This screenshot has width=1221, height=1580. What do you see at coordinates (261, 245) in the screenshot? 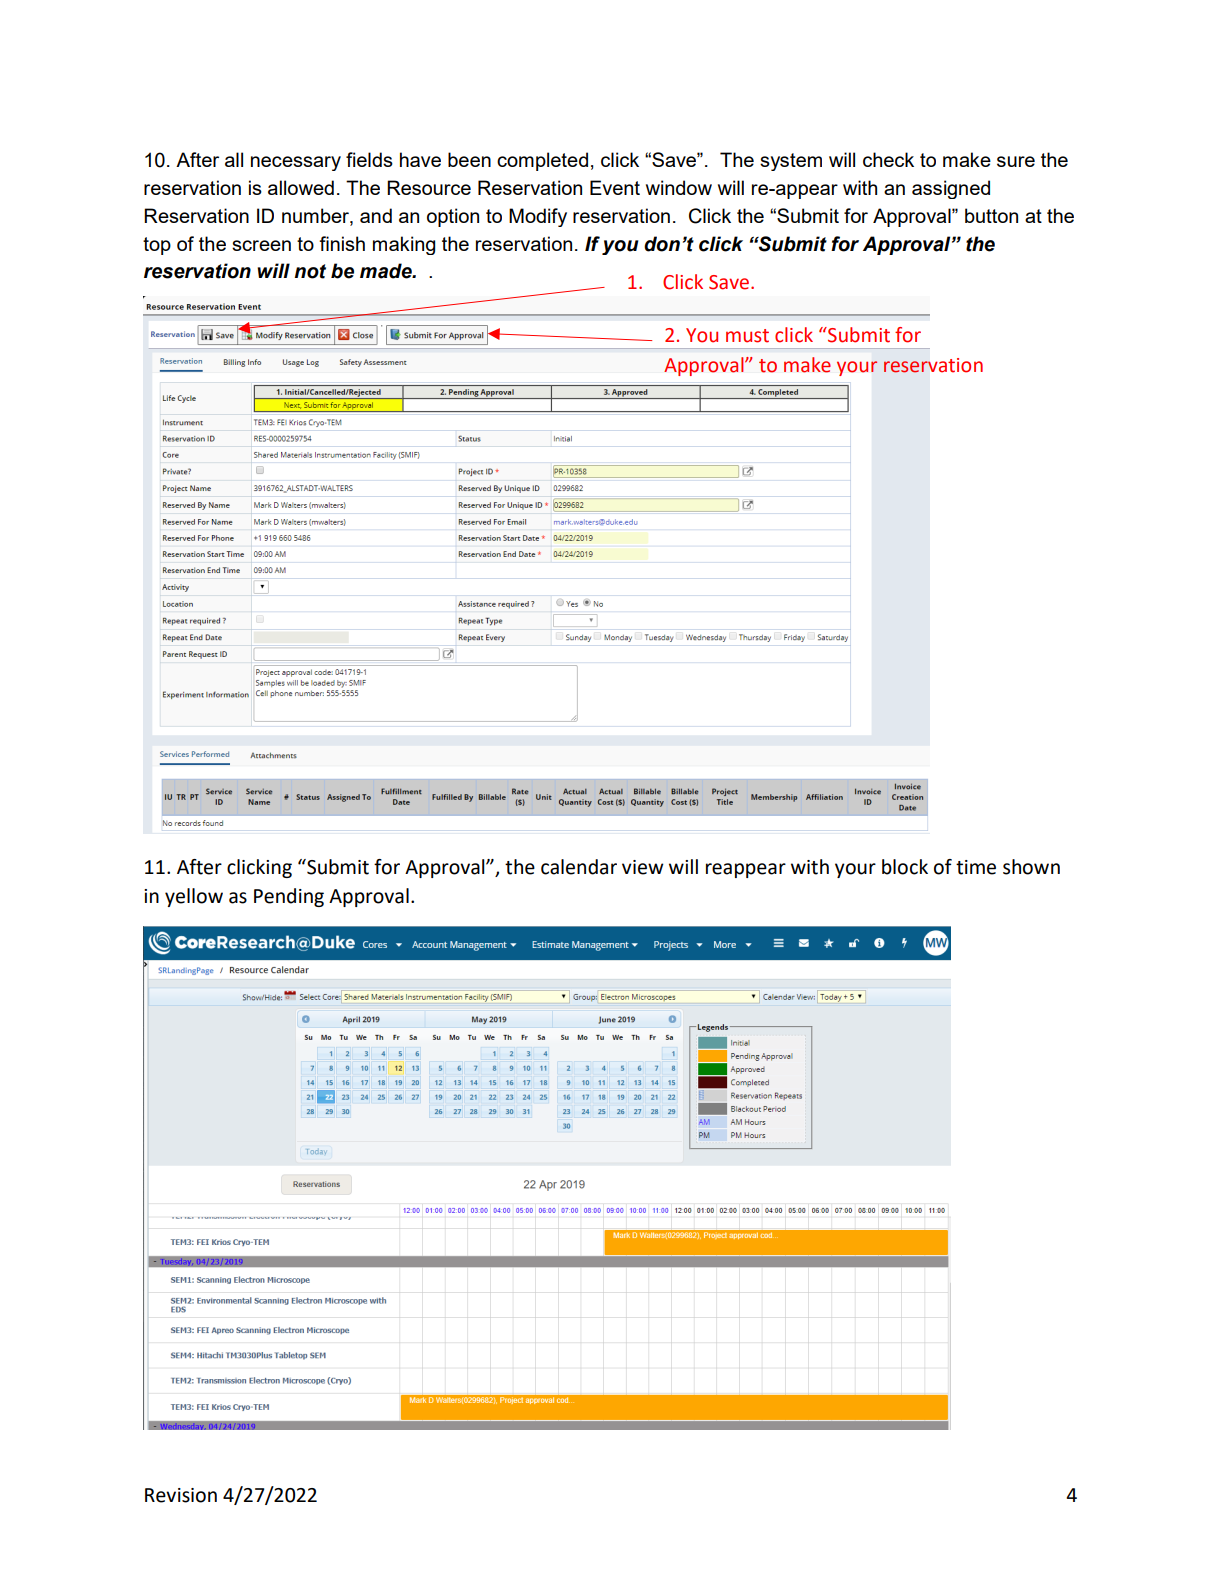
I see `screen` at bounding box center [261, 245].
